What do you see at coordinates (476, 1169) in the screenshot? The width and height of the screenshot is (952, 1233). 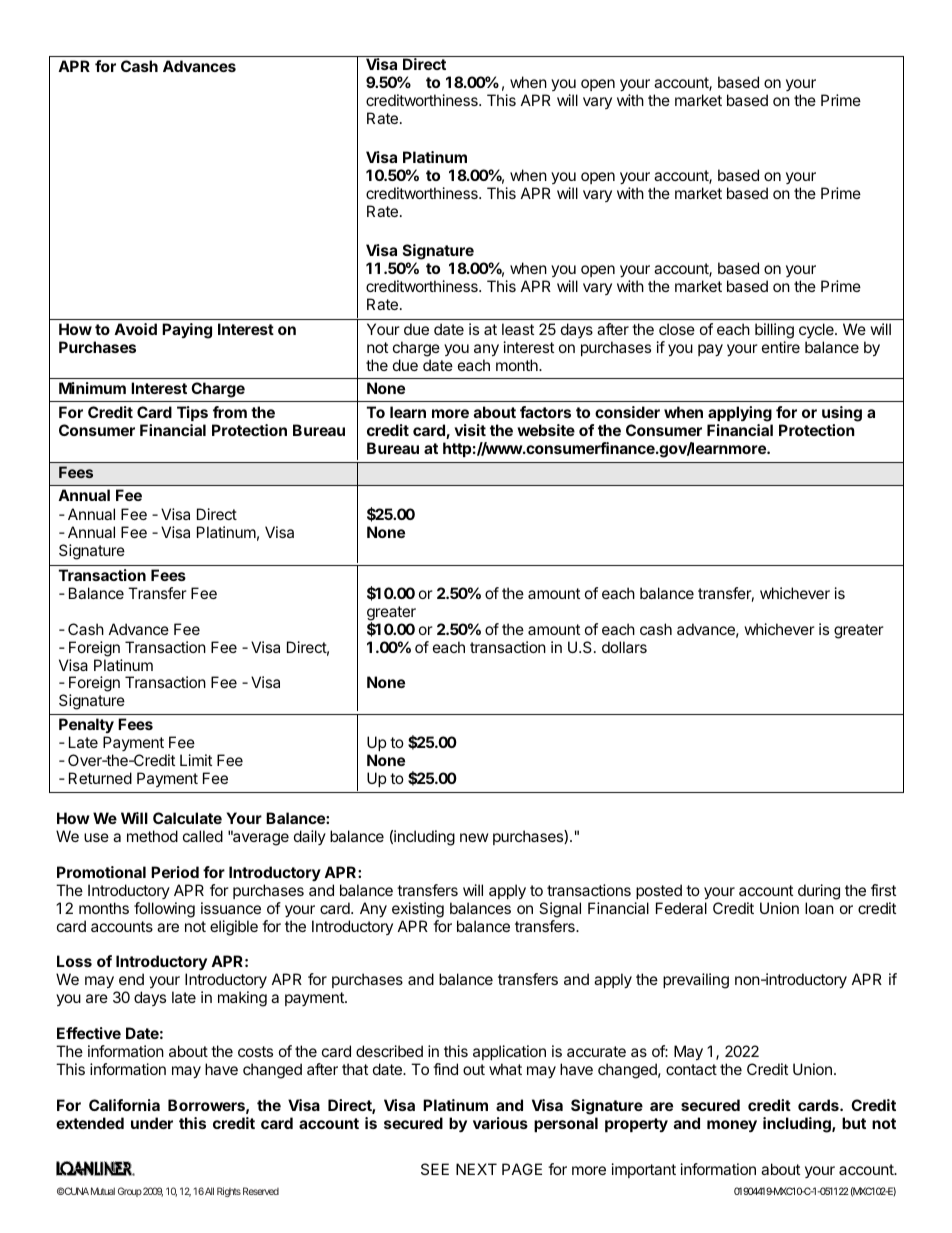 I see `NEXT` at bounding box center [476, 1169].
